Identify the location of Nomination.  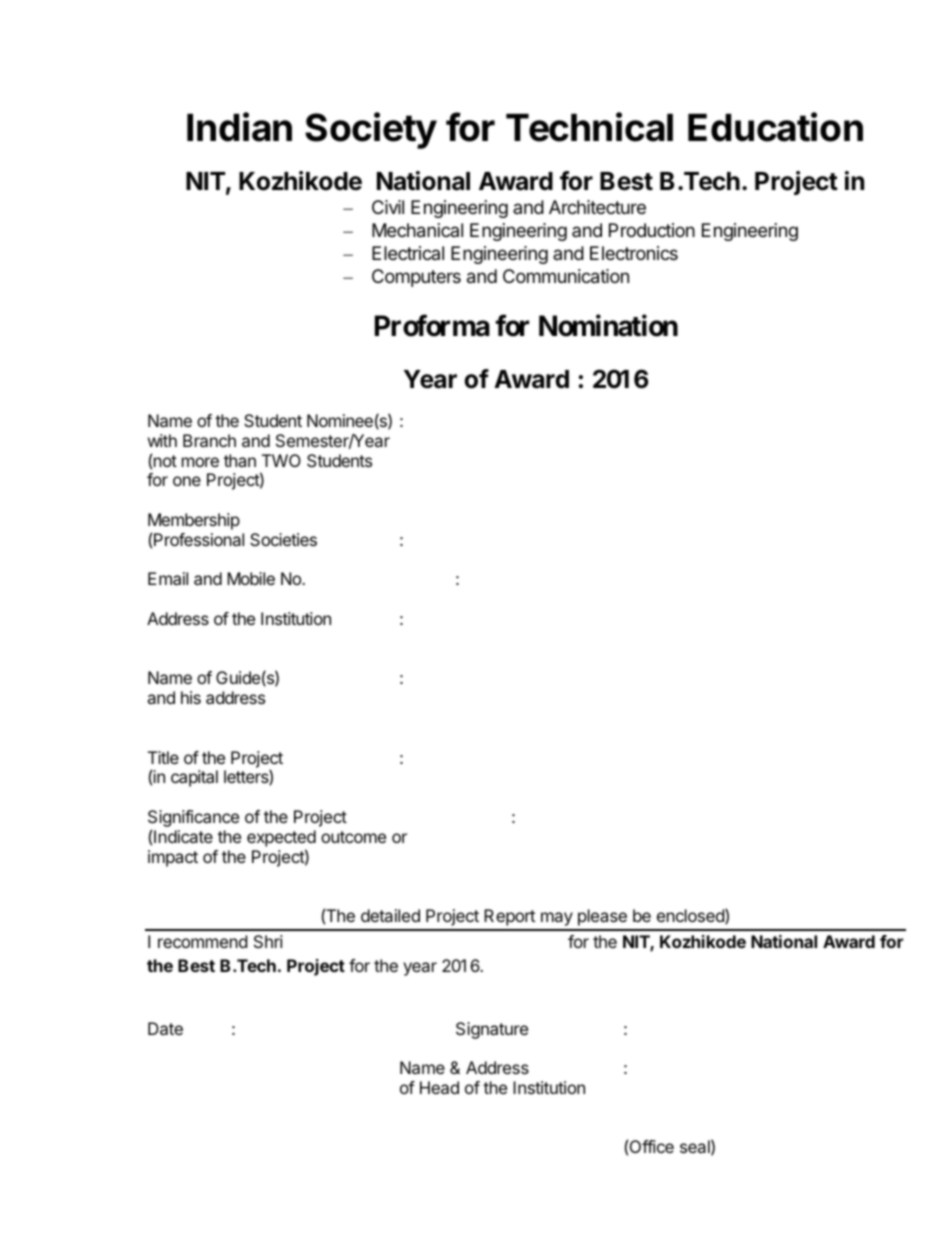
(608, 325).
